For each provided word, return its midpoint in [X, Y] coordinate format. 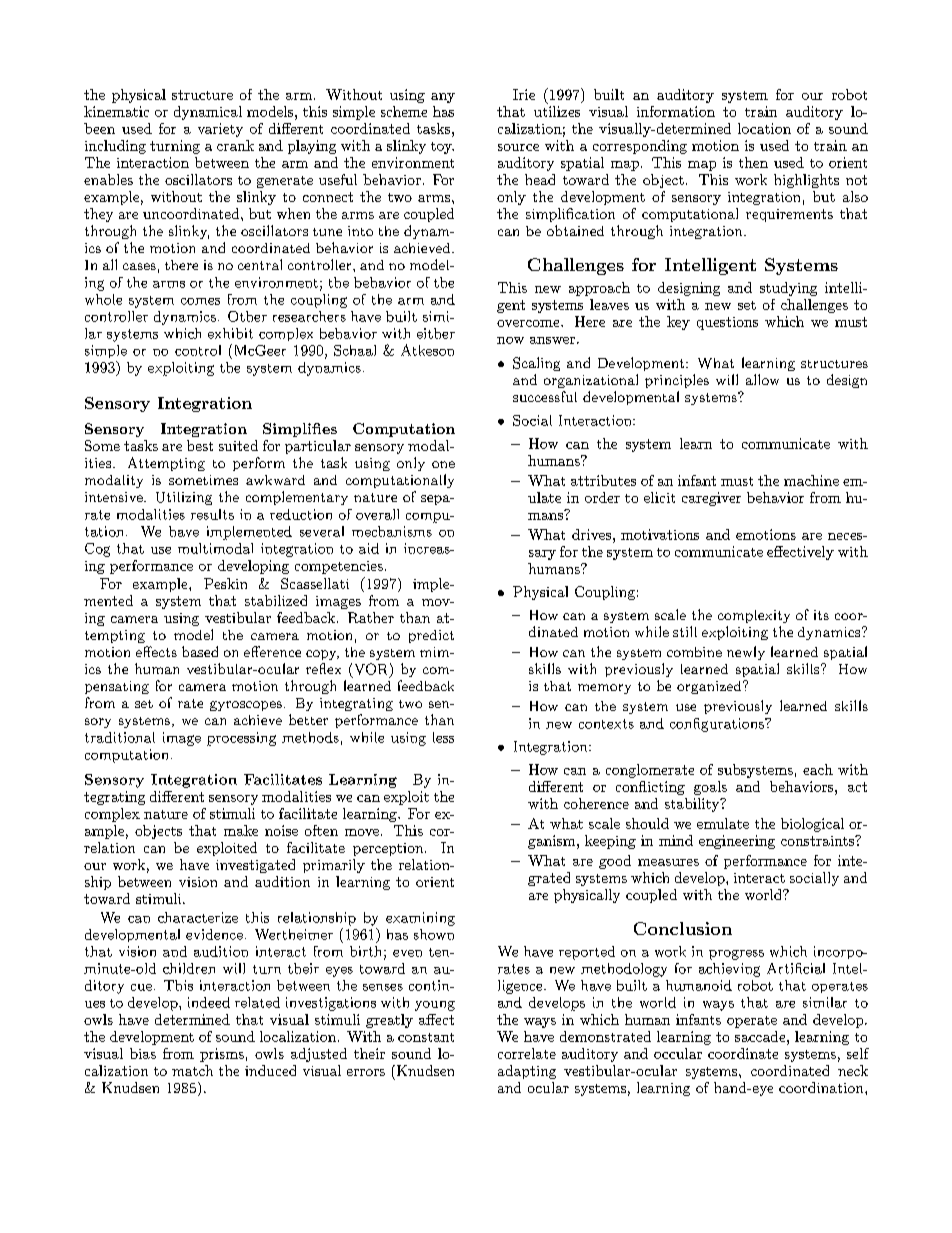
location [764, 128]
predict [431, 636]
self [858, 1053]
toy [442, 148]
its [821, 615]
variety [220, 130]
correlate [527, 1053]
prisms [222, 1055]
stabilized [276, 600]
